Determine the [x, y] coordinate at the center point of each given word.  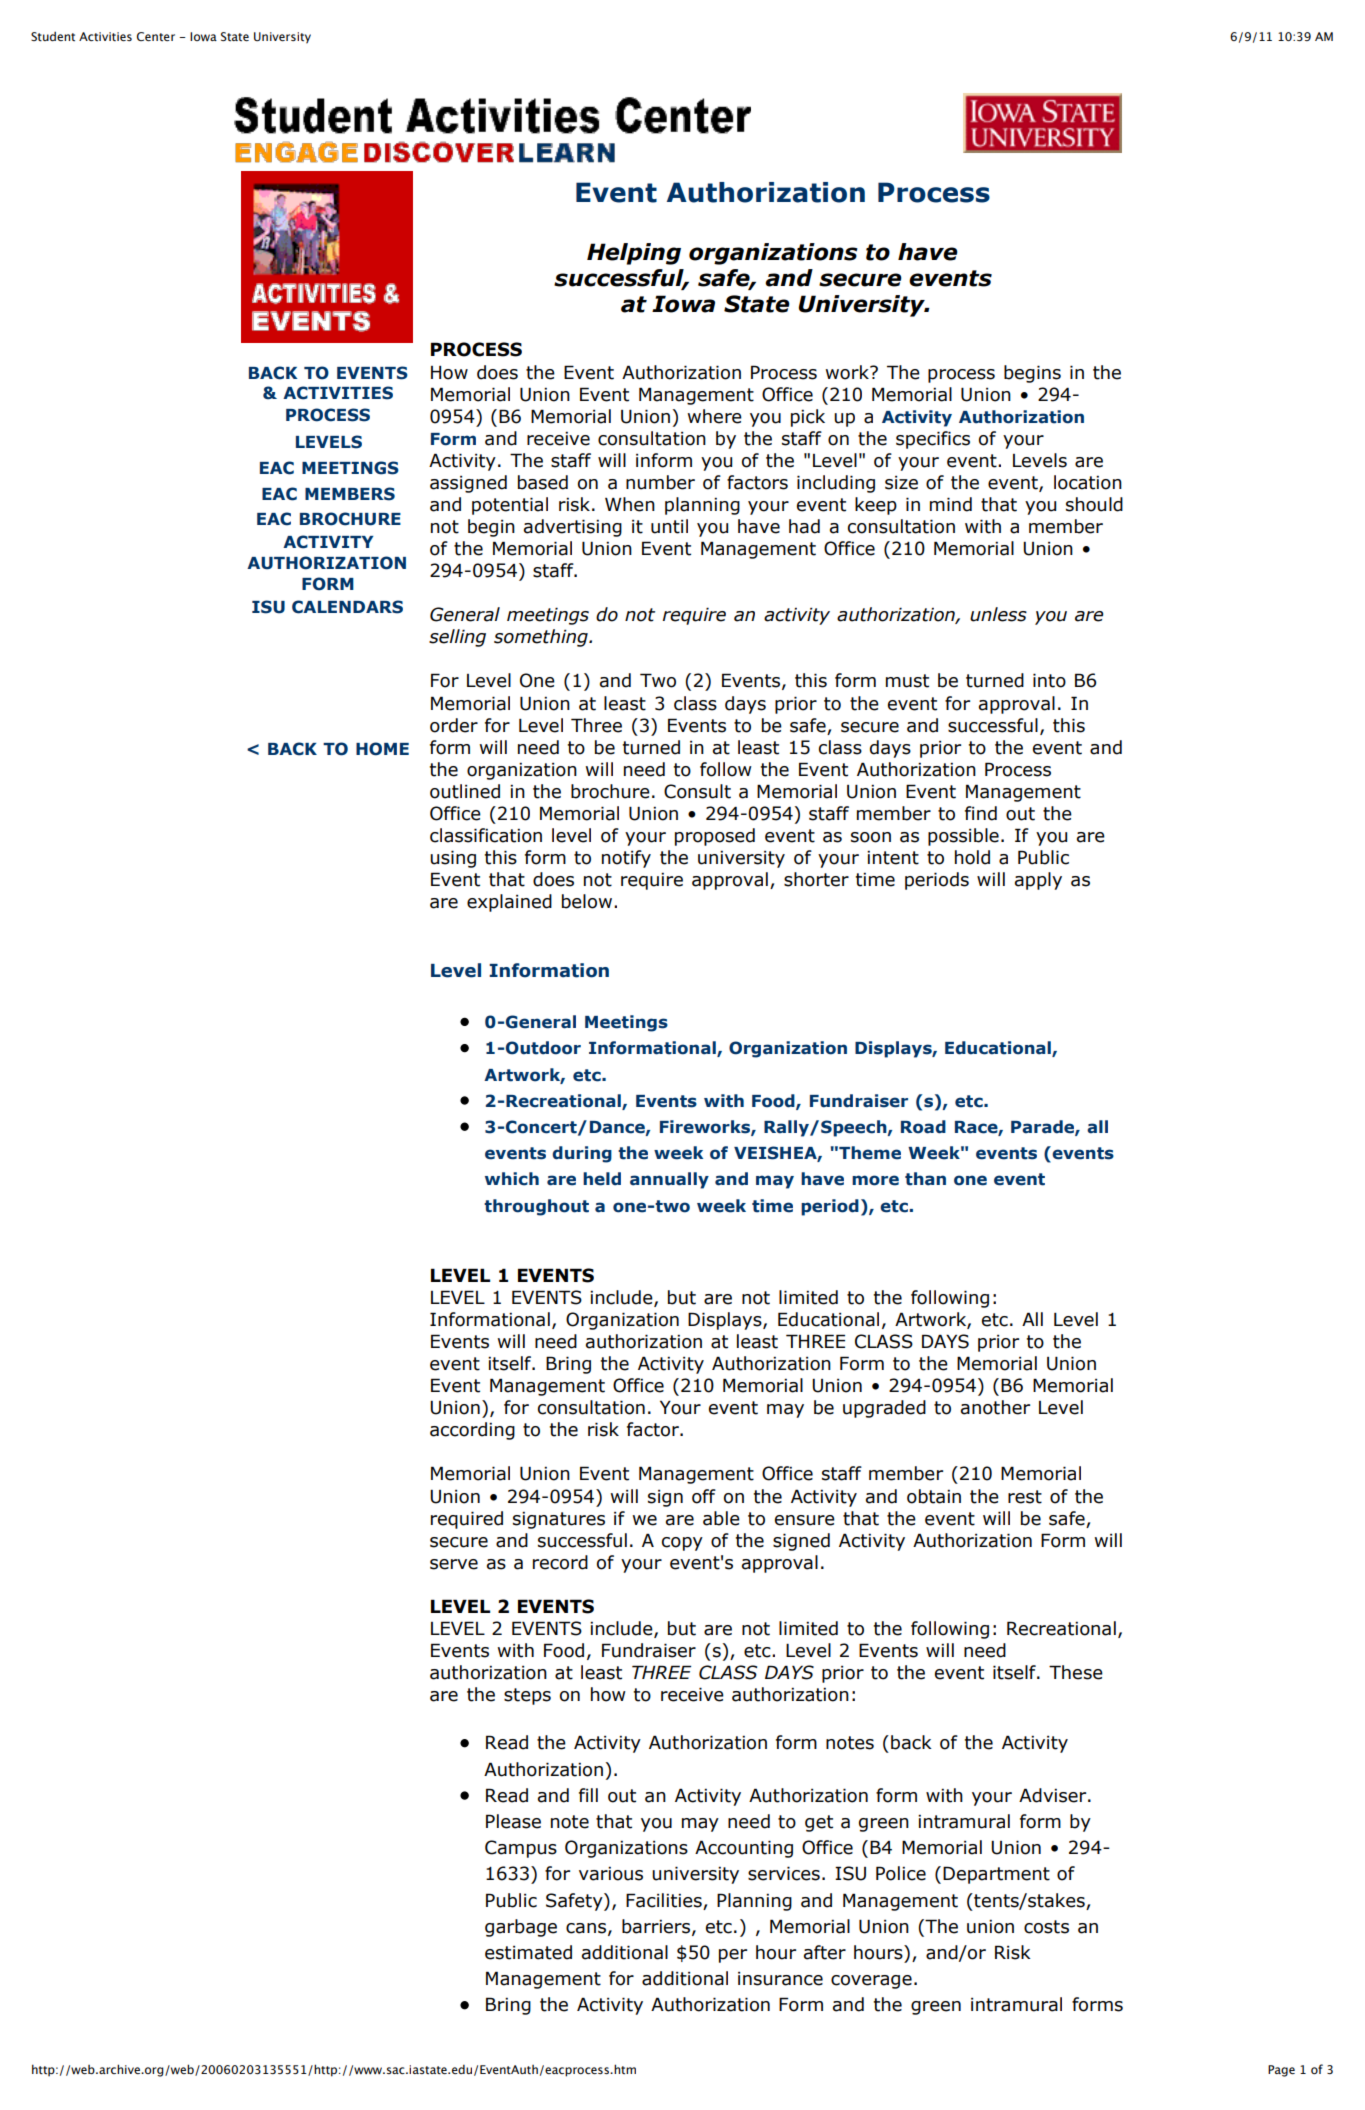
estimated [528, 1952]
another [995, 1407]
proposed [715, 837]
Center [156, 37]
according [472, 1431]
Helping [634, 254]
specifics [933, 440]
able [721, 1518]
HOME [382, 749]
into [1049, 680]
